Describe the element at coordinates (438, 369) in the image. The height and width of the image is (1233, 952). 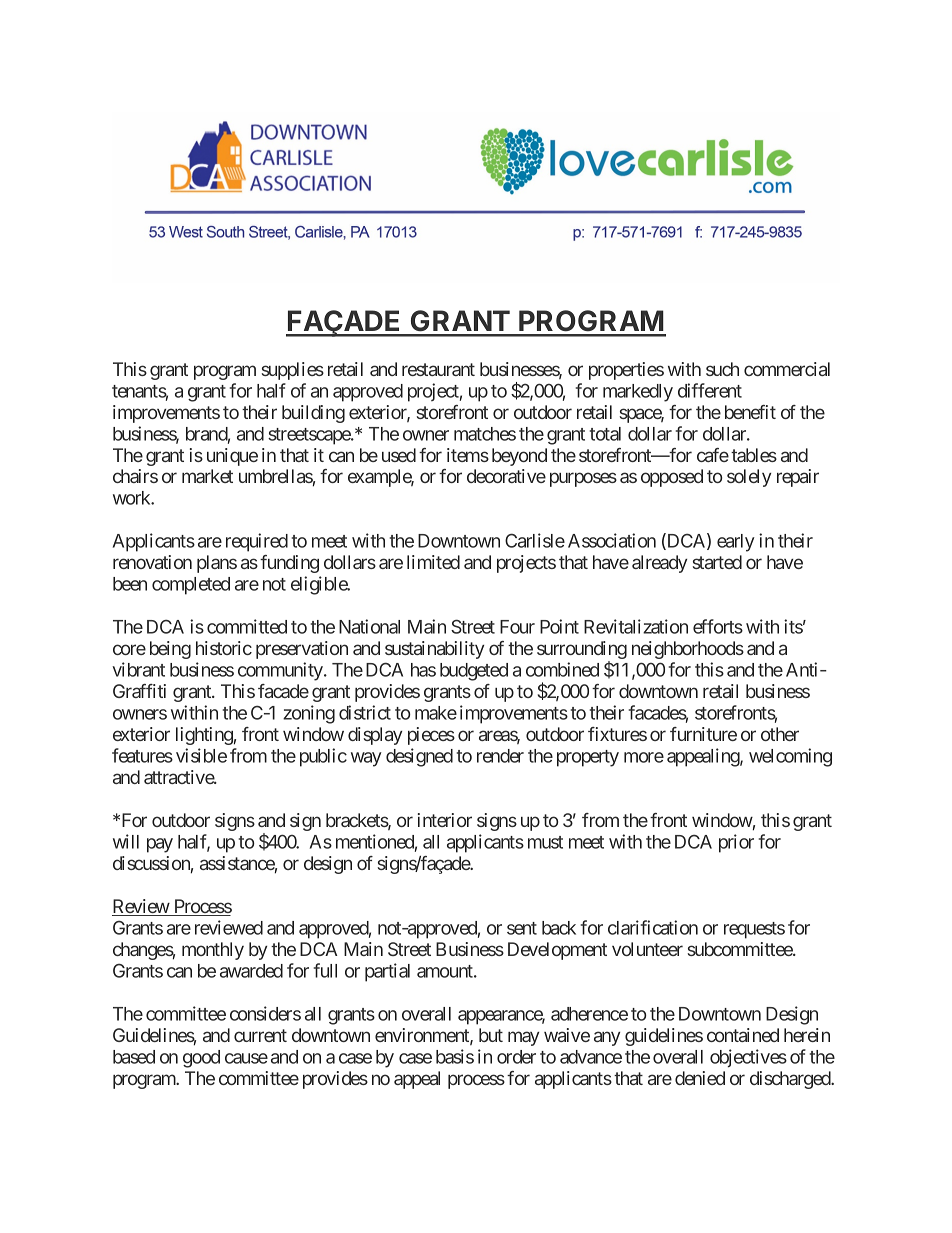
I see `restaurant` at that location.
